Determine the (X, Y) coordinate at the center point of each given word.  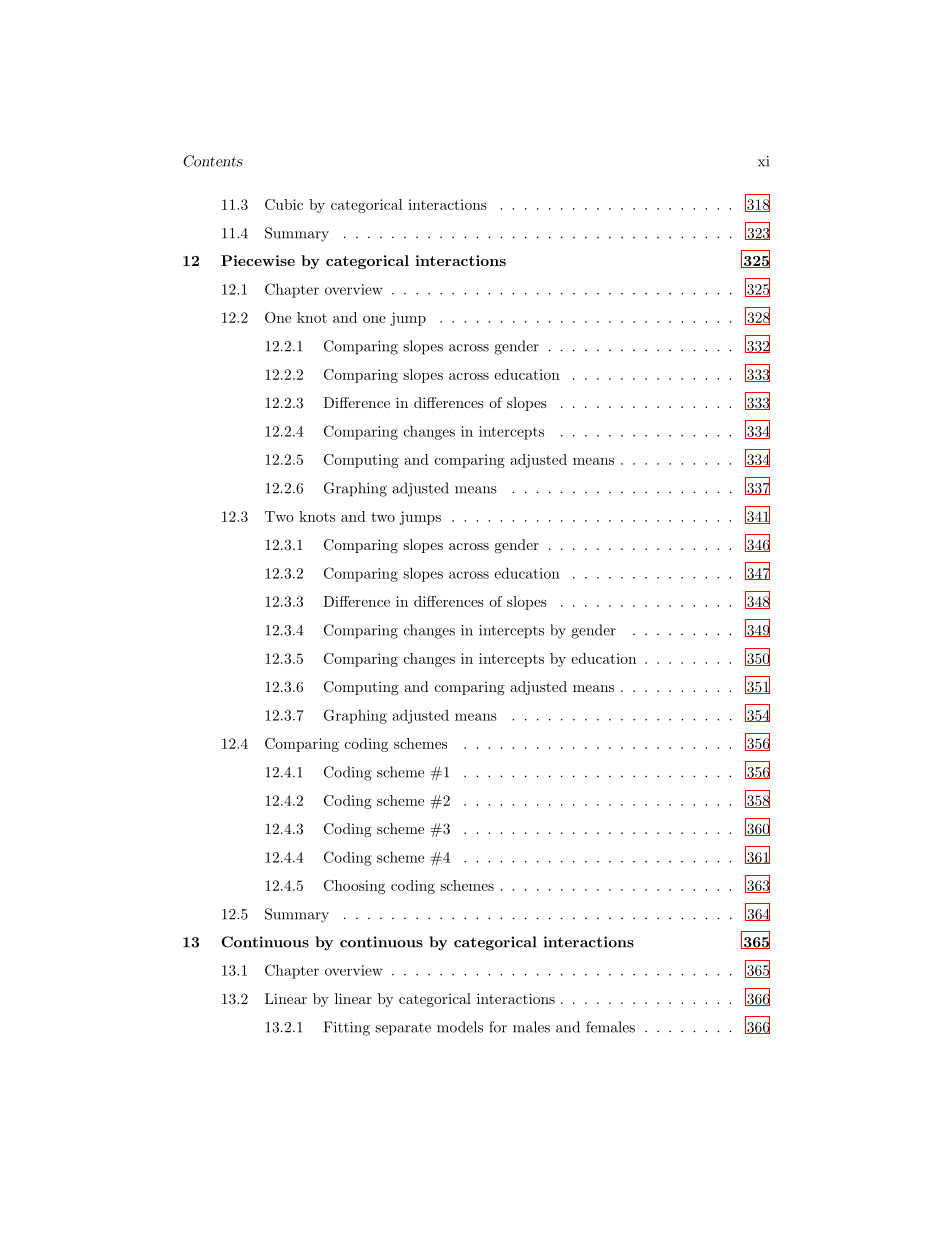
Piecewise (258, 260)
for (498, 1027)
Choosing (354, 887)
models (460, 1027)
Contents (213, 161)
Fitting (347, 1028)
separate (403, 1029)
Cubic (284, 204)
